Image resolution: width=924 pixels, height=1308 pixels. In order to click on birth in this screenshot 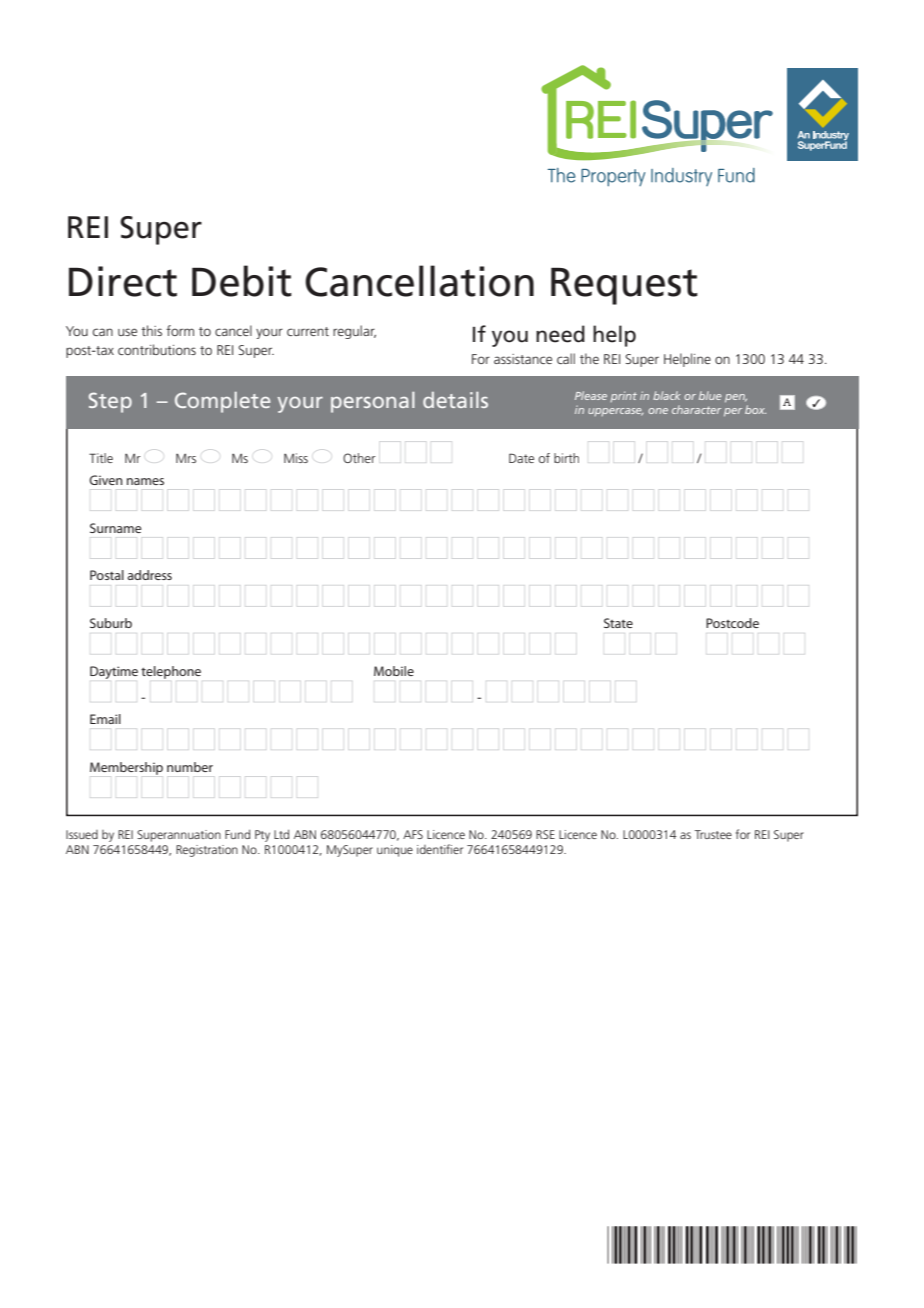, I will do `click(566, 458)`.
